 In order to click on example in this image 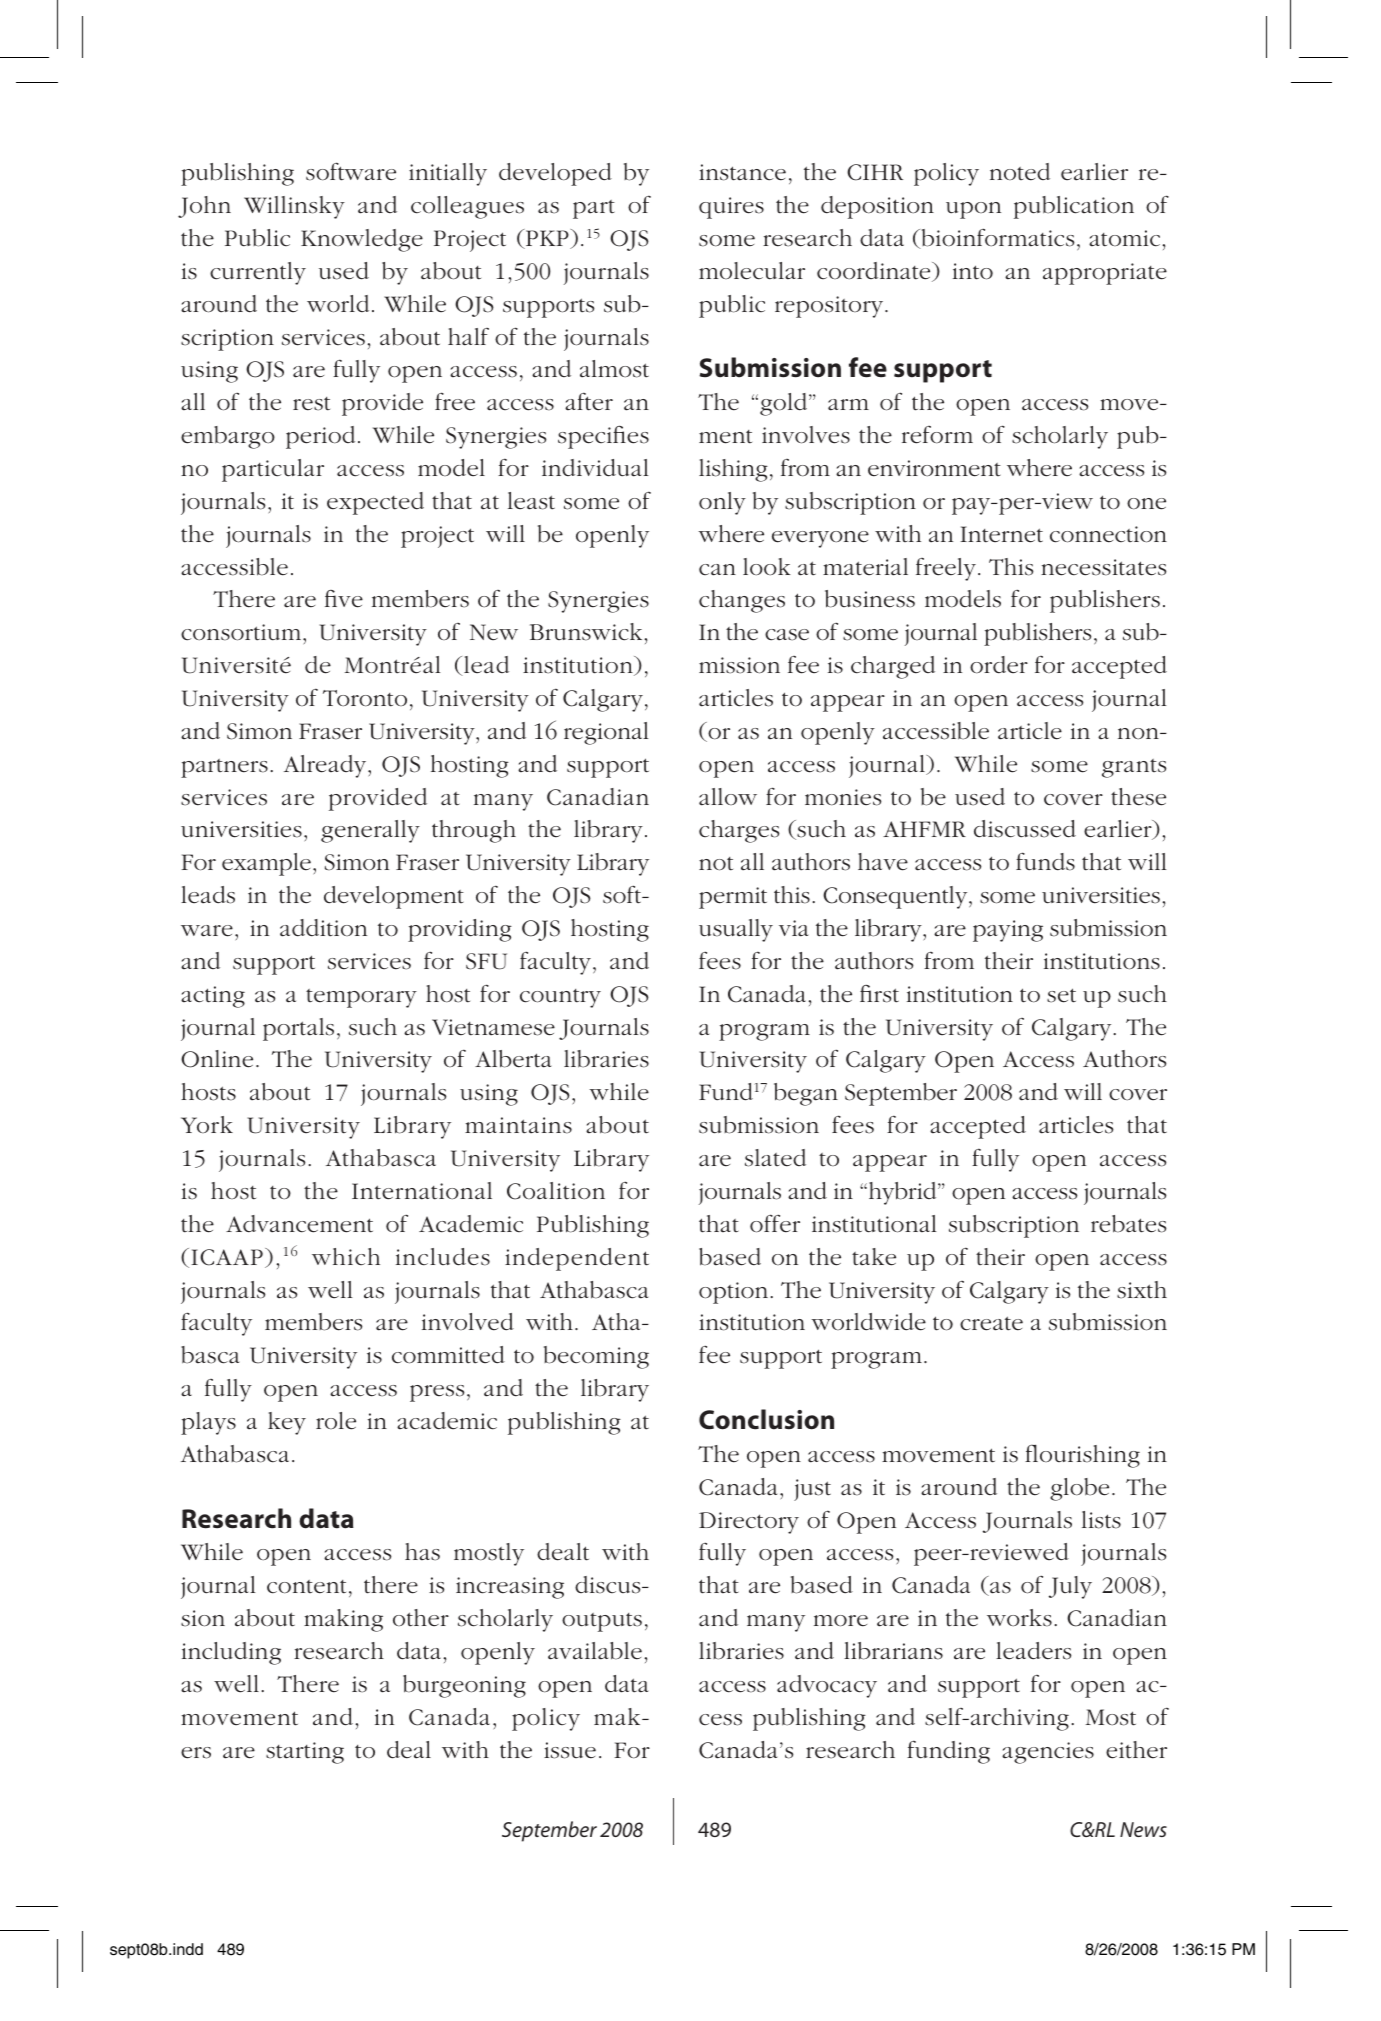, I will do `click(266, 864)`.
